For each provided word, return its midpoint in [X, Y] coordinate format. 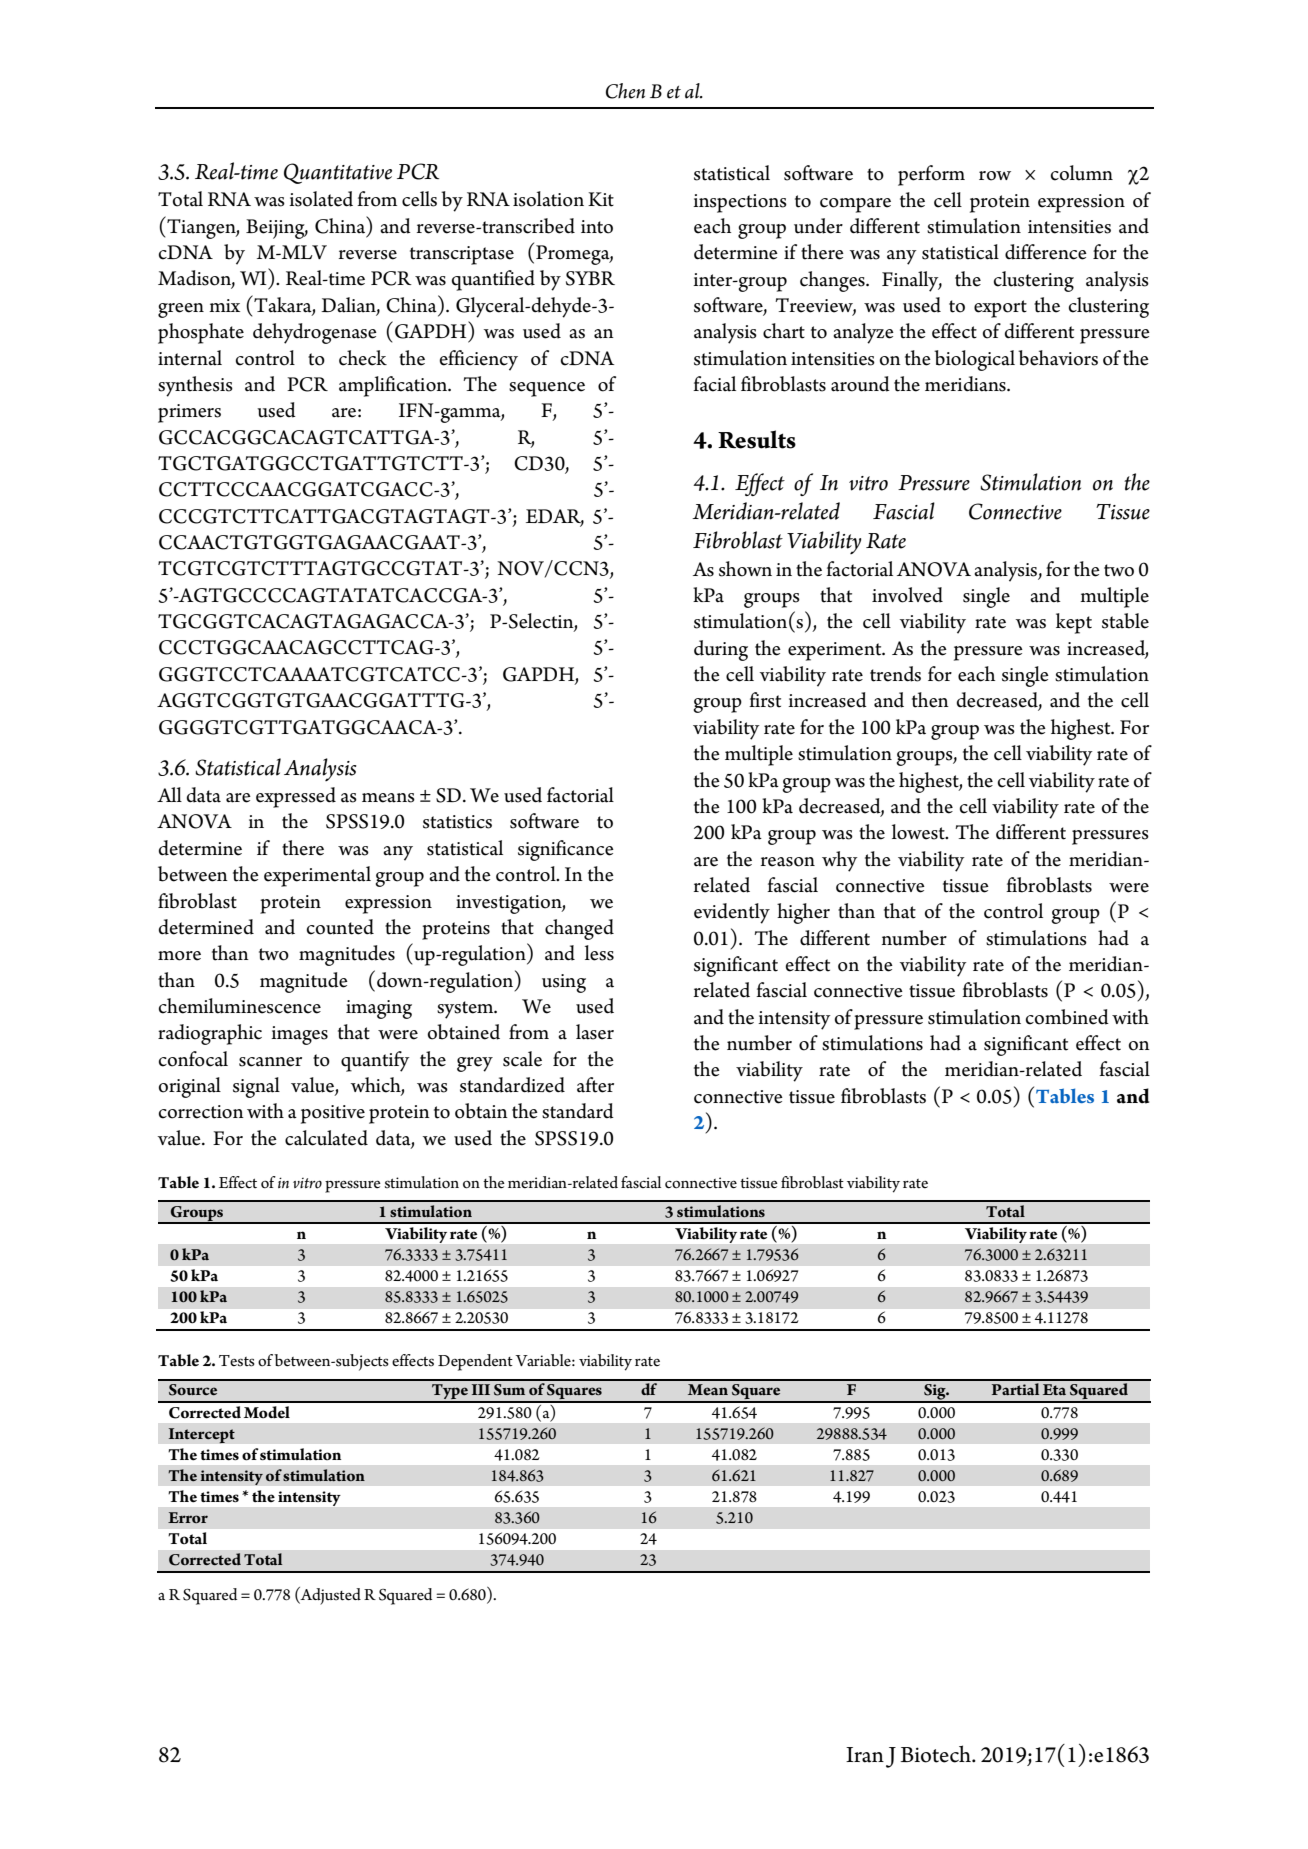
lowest [919, 832]
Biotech [936, 1754]
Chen [625, 91]
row [995, 176]
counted [340, 927]
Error [188, 1517]
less [599, 953]
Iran [865, 1755]
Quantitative [338, 173]
